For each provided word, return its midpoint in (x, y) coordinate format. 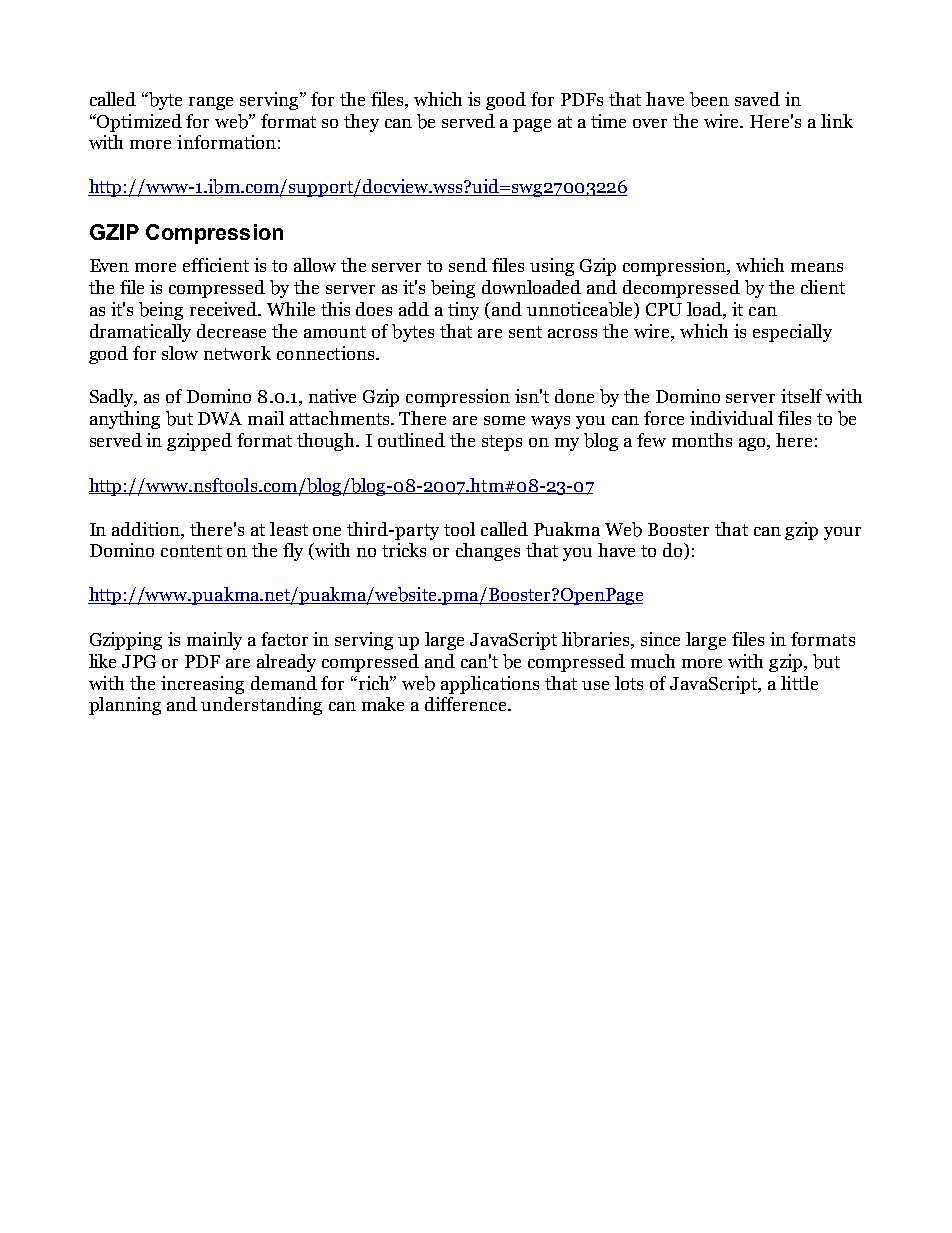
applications (490, 685)
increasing (202, 685)
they (361, 123)
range (211, 103)
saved (757, 99)
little (799, 683)
